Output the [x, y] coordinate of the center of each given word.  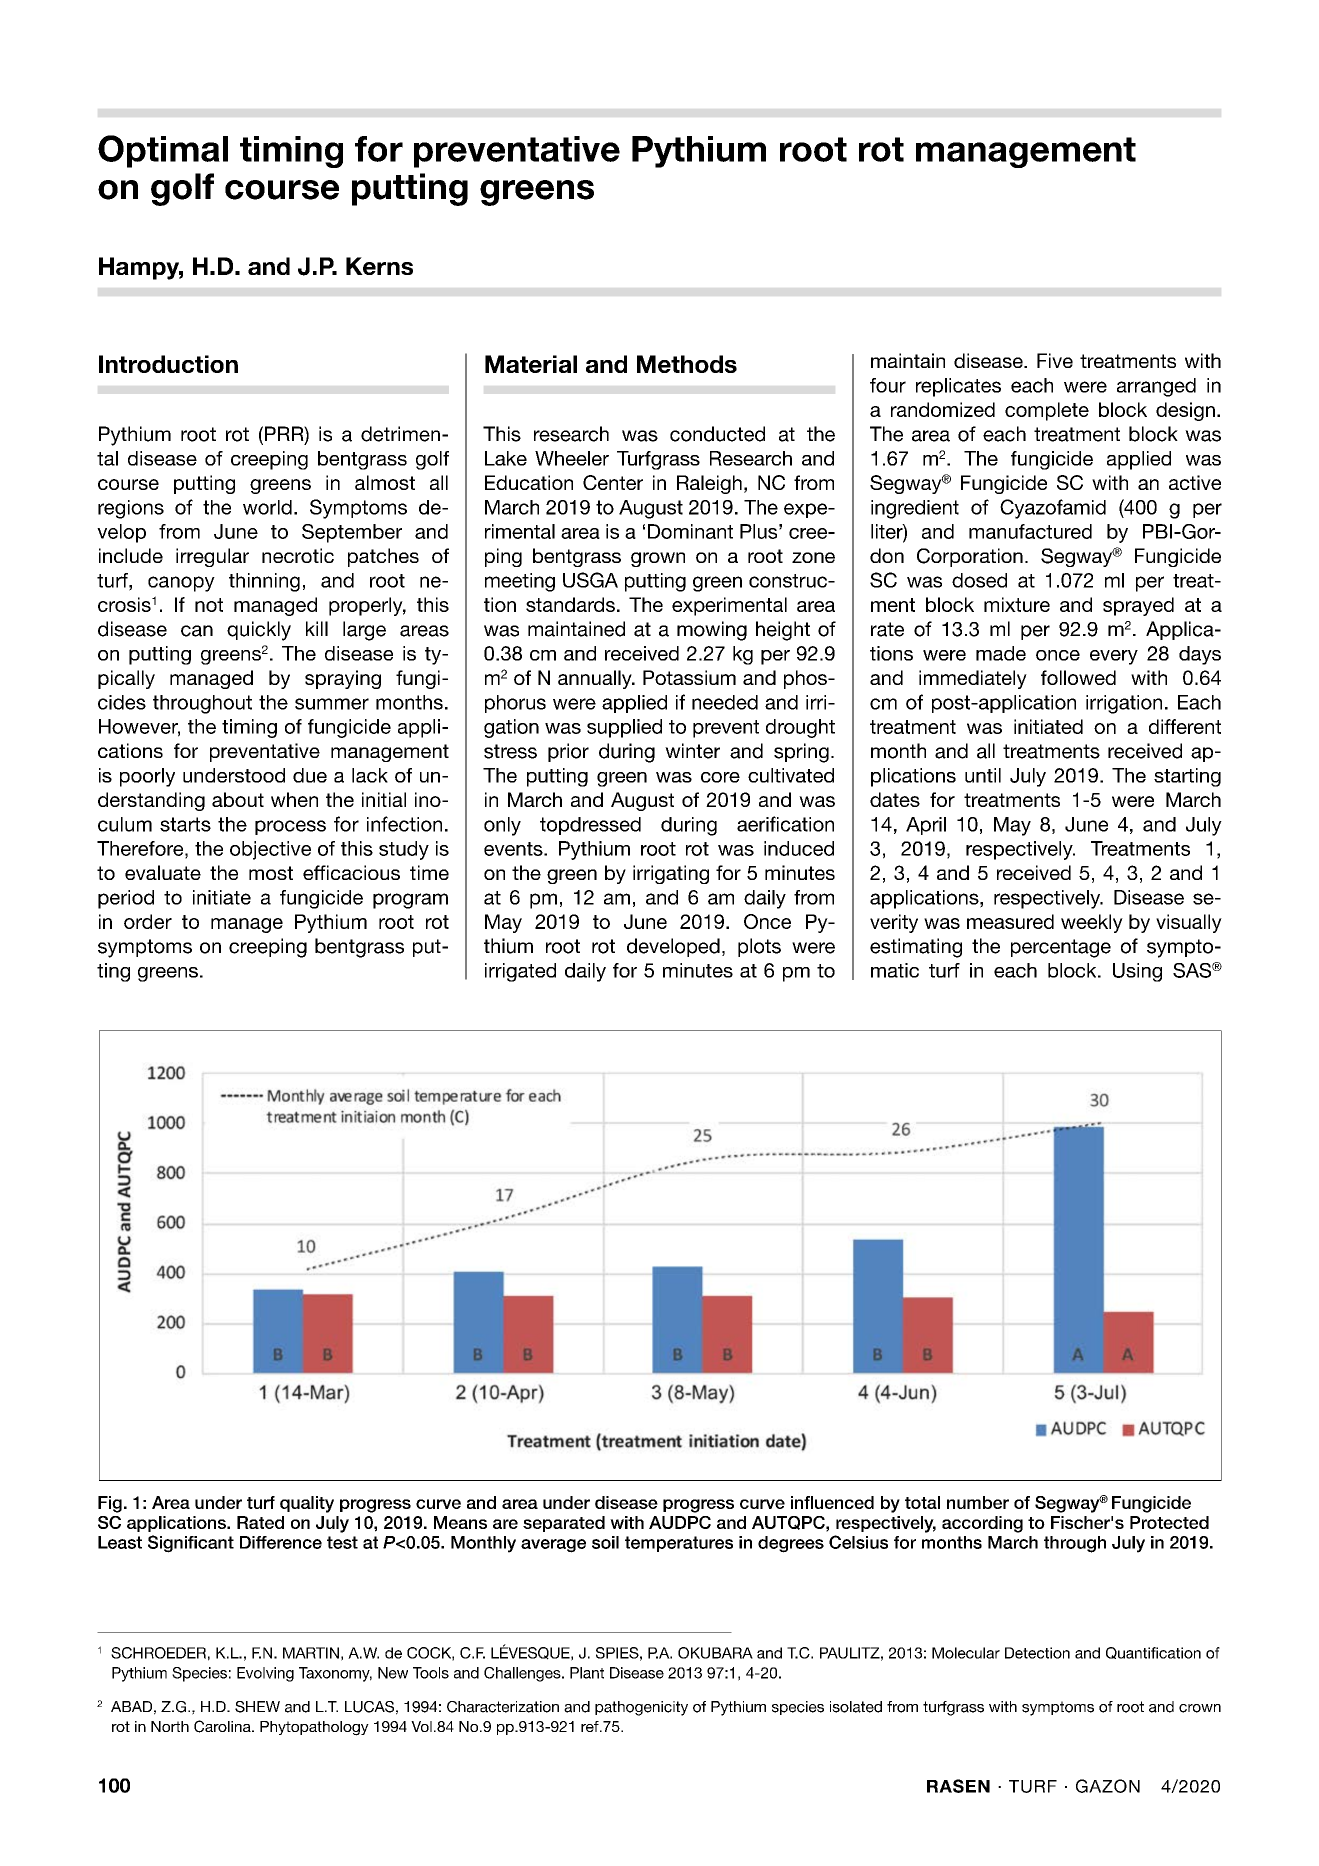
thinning [264, 582]
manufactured [1030, 531]
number [978, 1502]
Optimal [163, 151]
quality [307, 1504]
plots [759, 947]
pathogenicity [641, 1708]
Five [1055, 360]
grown [658, 559]
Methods [687, 364]
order [148, 921]
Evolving [265, 1674]
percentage [1061, 948]
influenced [832, 1502]
